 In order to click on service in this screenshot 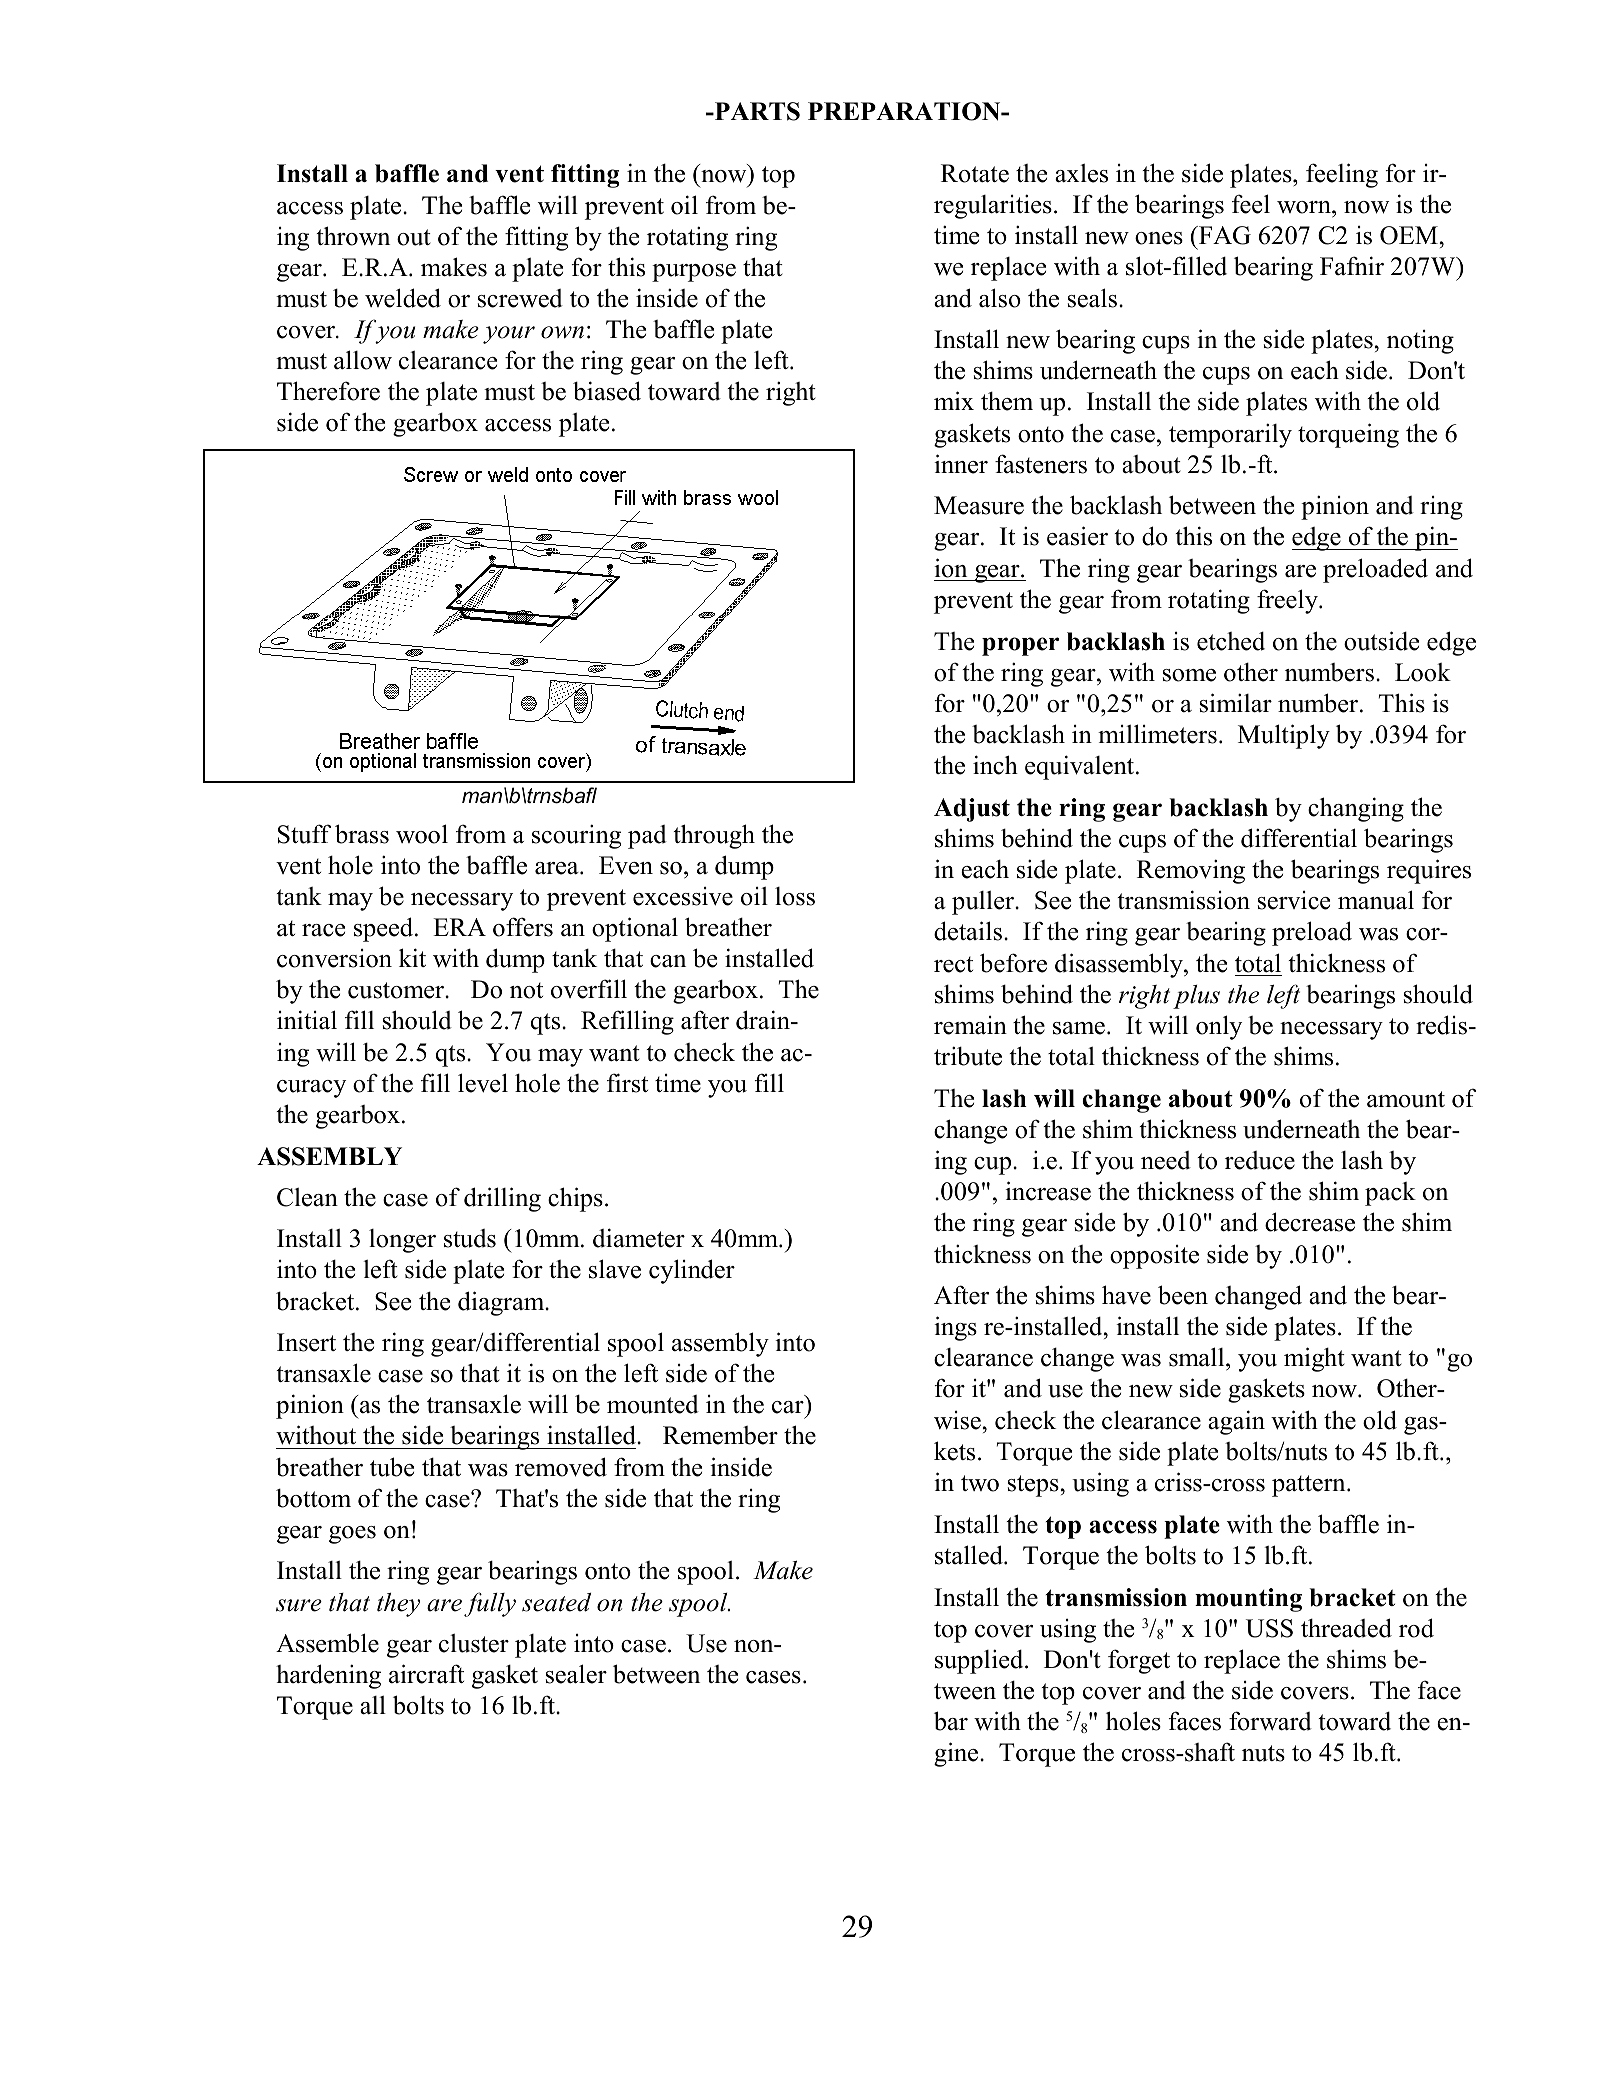, I will do `click(1294, 900)`.
